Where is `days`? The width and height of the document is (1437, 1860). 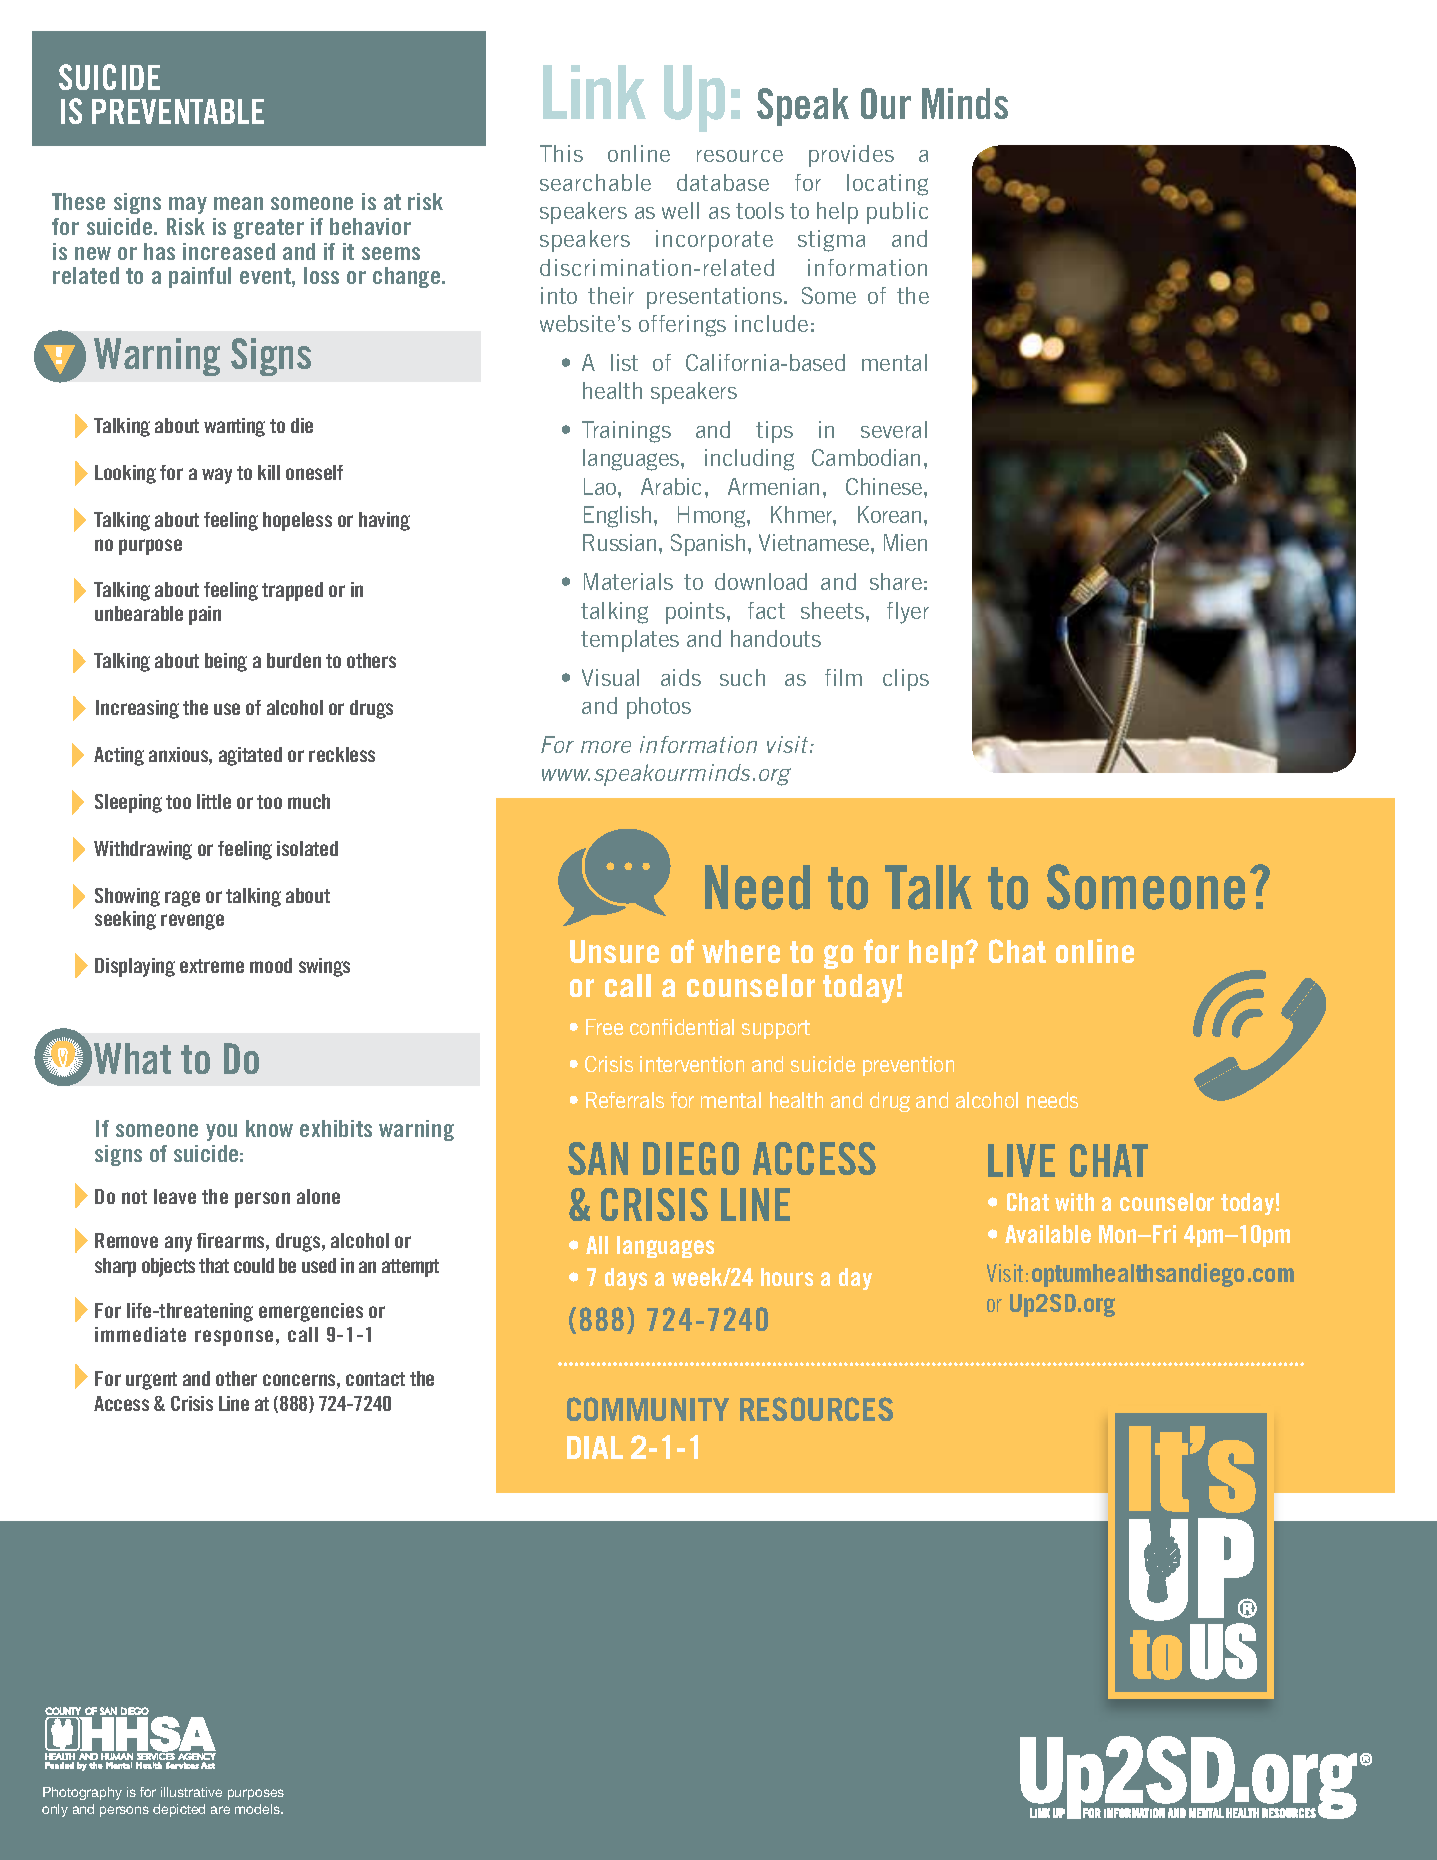
days is located at coordinates (626, 1279).
